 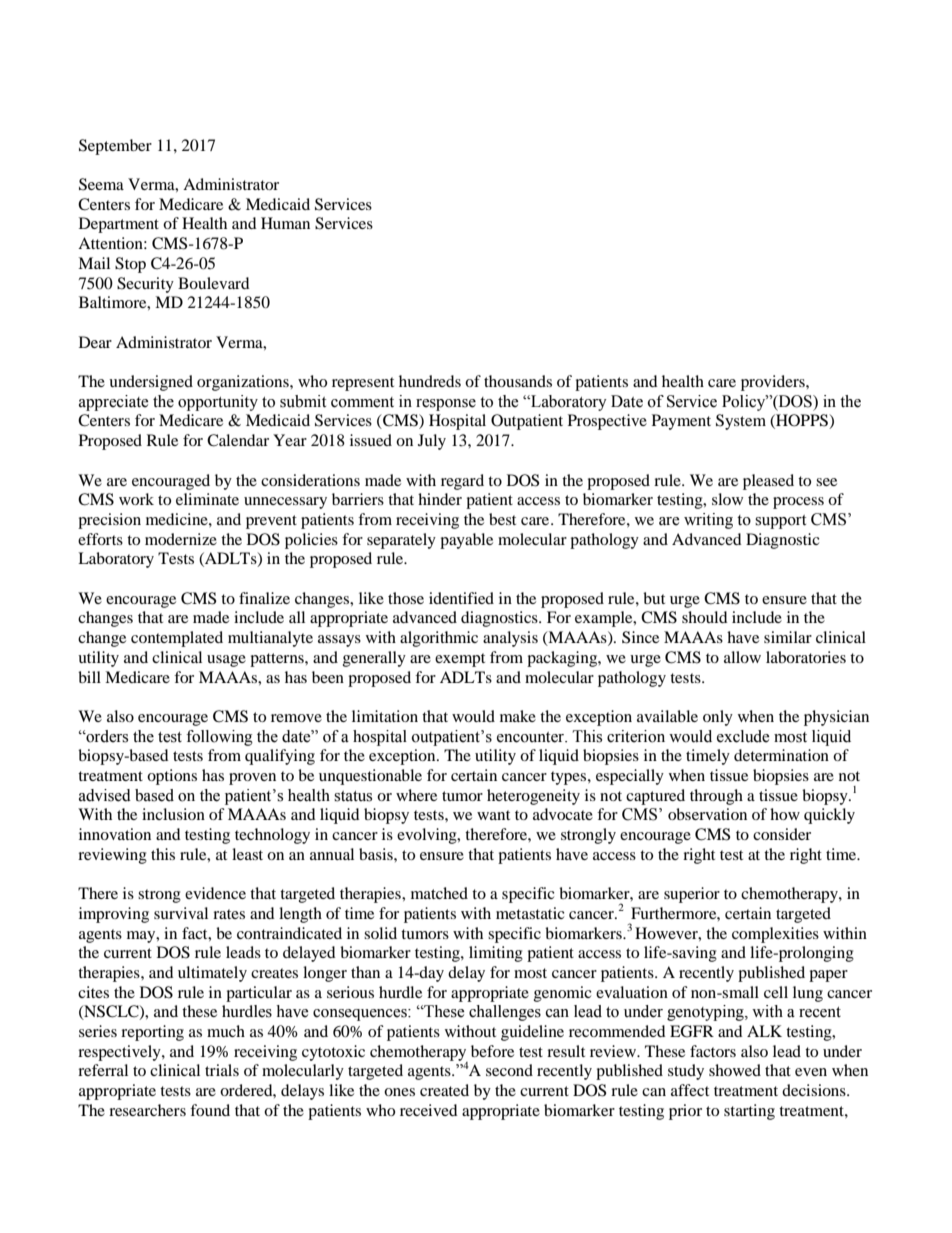 I want to click on trials, so click(x=222, y=1070).
